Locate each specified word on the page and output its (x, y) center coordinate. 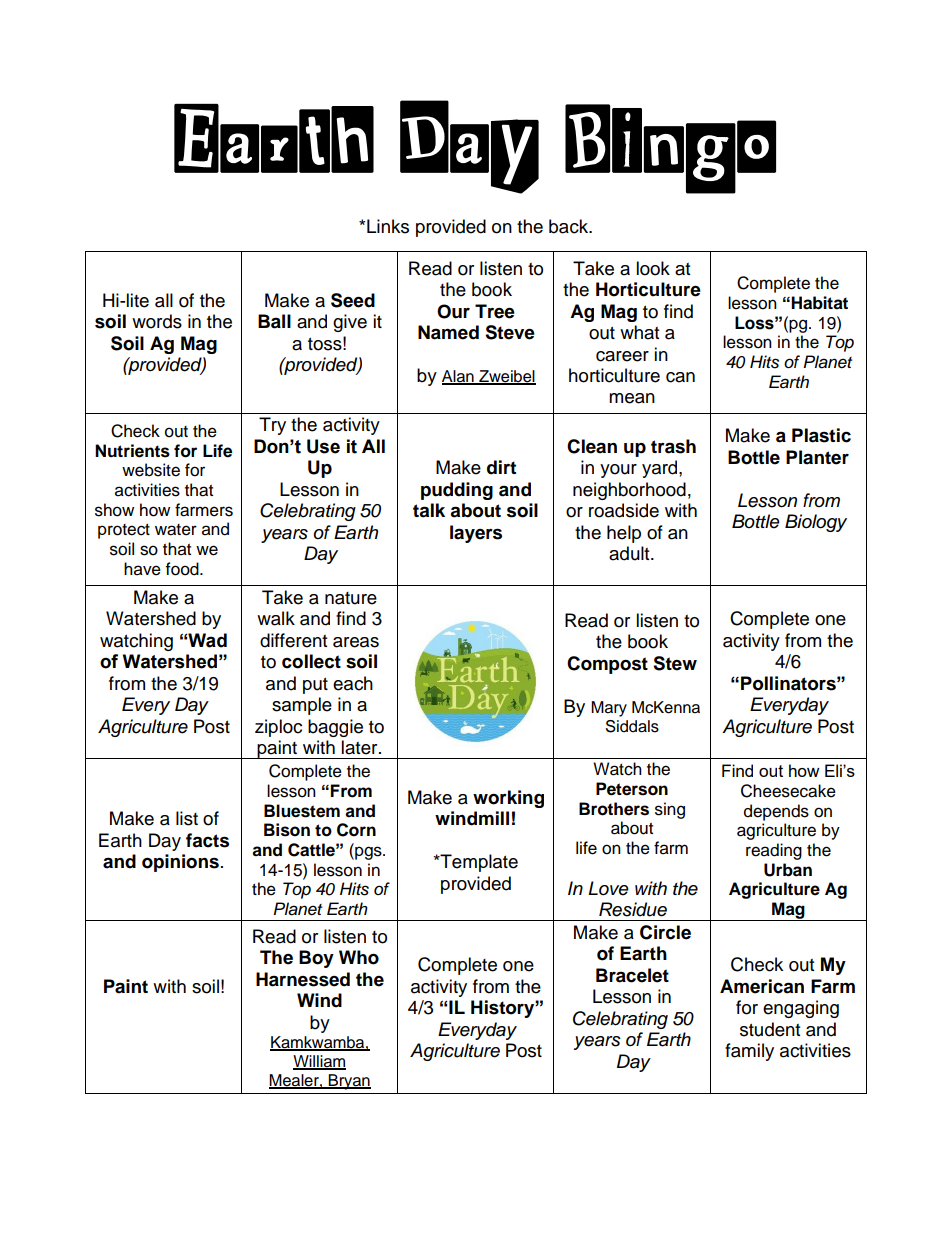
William (319, 1062)
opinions (180, 863)
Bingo (670, 149)
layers (476, 534)
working (508, 799)
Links (388, 226)
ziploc (278, 728)
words (157, 321)
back (570, 226)
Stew (675, 663)
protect (124, 531)
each (353, 683)
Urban (788, 870)
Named (448, 332)
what (639, 332)
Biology (816, 523)
